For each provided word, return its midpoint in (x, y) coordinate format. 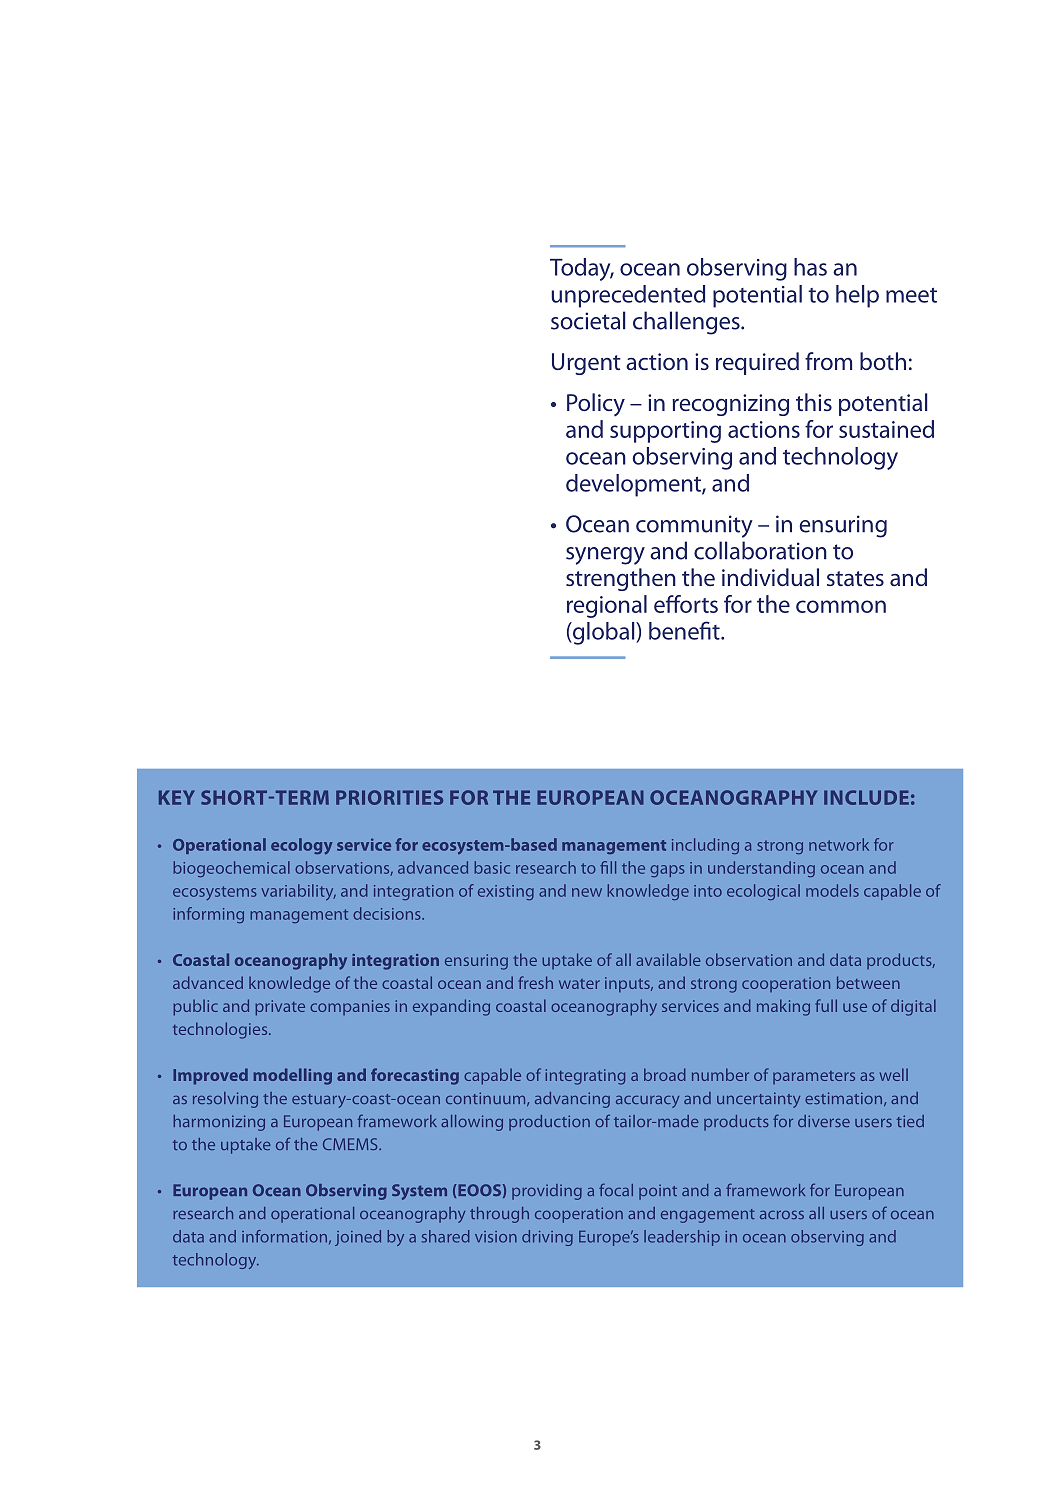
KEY (177, 797)
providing (547, 1192)
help (857, 296)
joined (358, 1238)
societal (588, 320)
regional (607, 606)
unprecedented (628, 296)
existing (506, 892)
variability (298, 892)
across (782, 1214)
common (841, 606)
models (832, 890)
